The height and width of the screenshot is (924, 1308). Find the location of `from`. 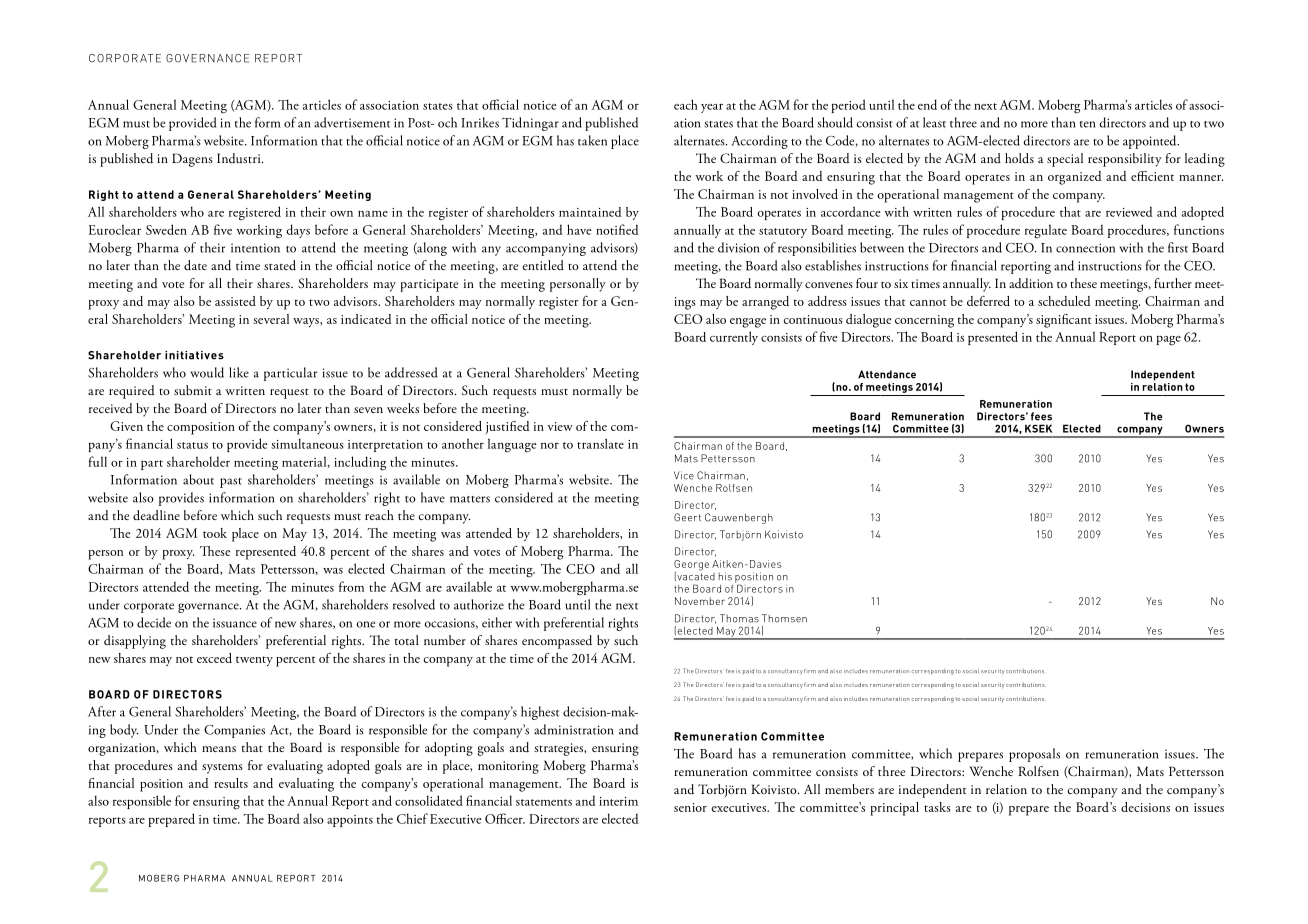

from is located at coordinates (351, 586).
